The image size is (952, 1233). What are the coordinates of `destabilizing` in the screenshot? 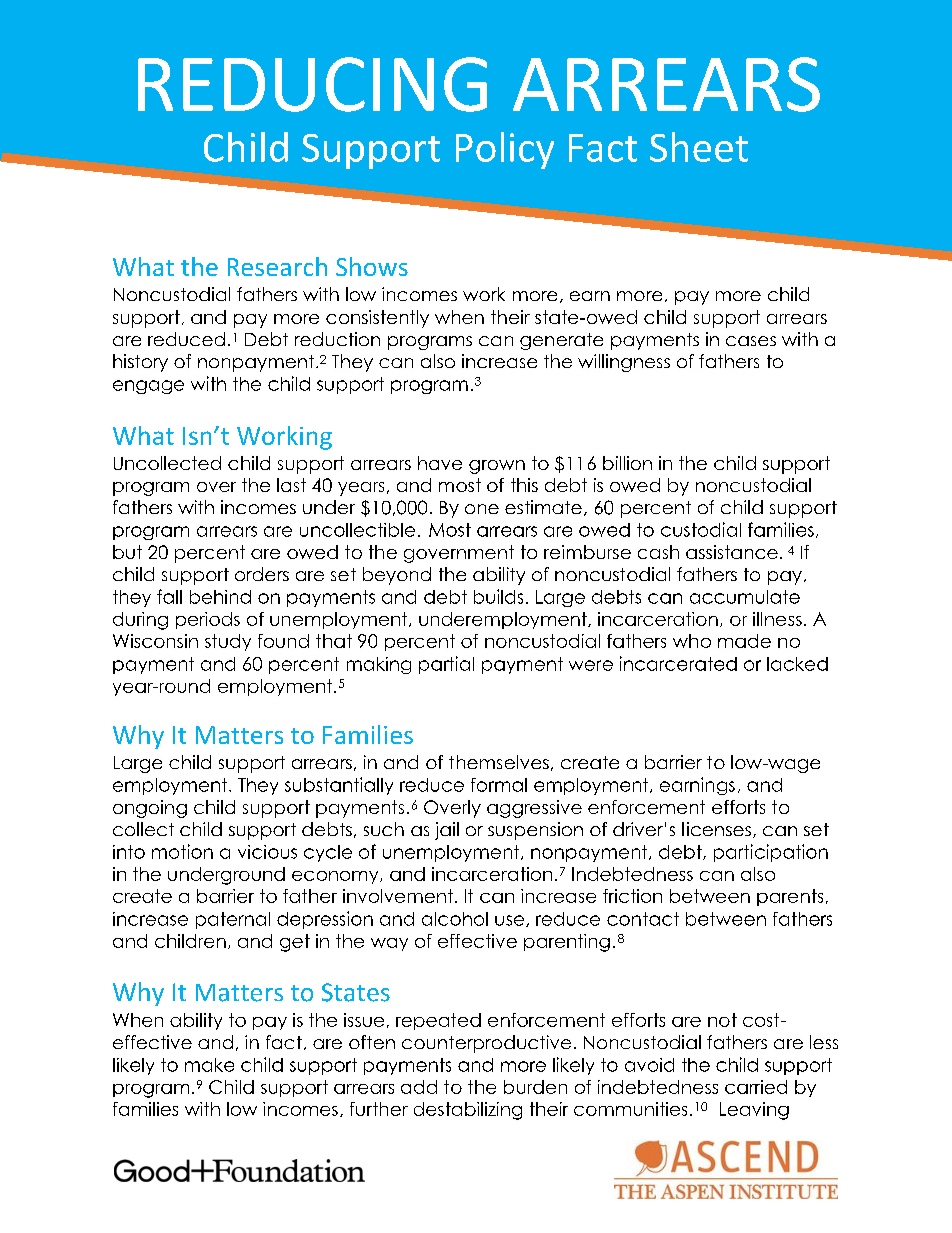 It's located at (468, 1111).
